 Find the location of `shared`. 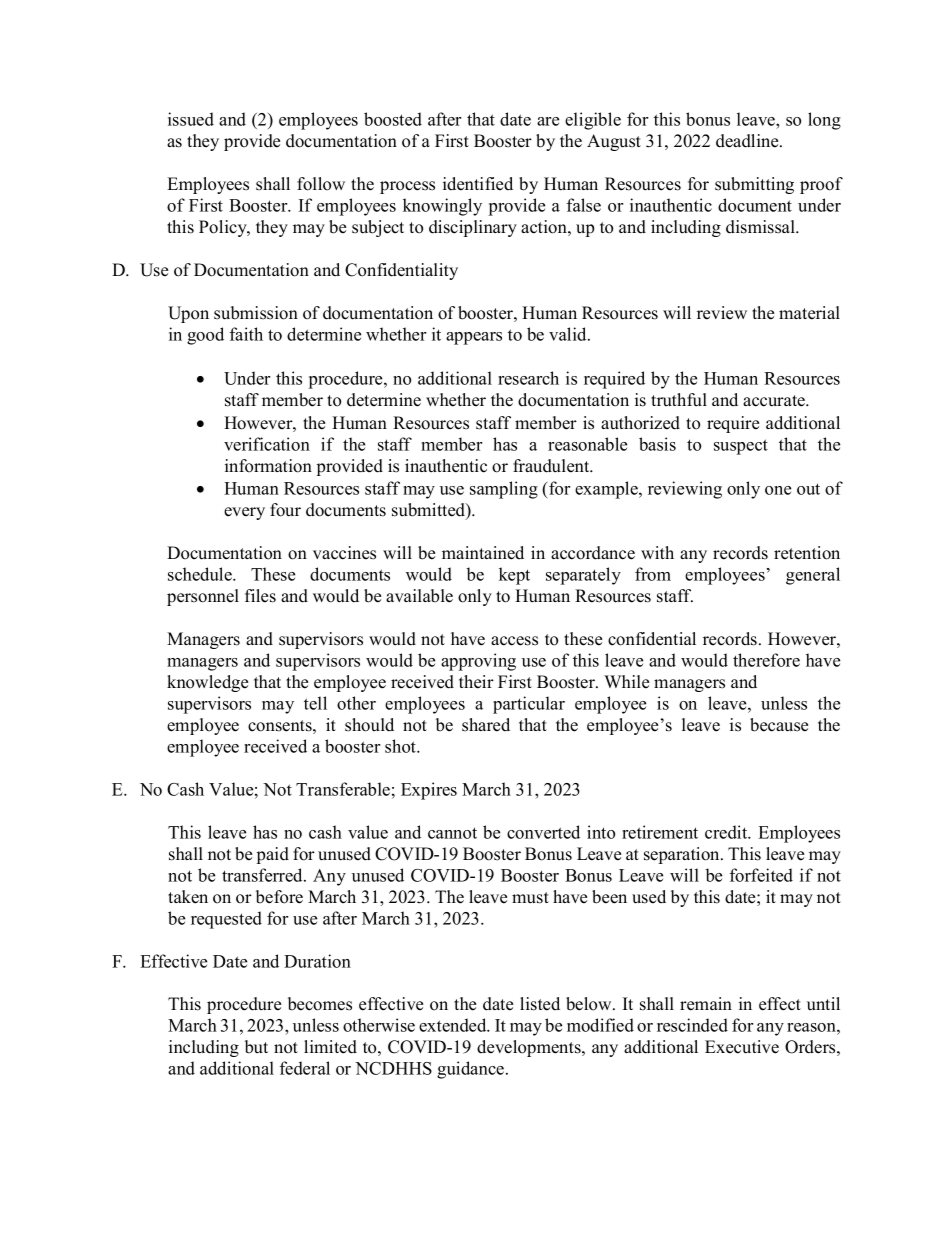

shared is located at coordinates (486, 725).
